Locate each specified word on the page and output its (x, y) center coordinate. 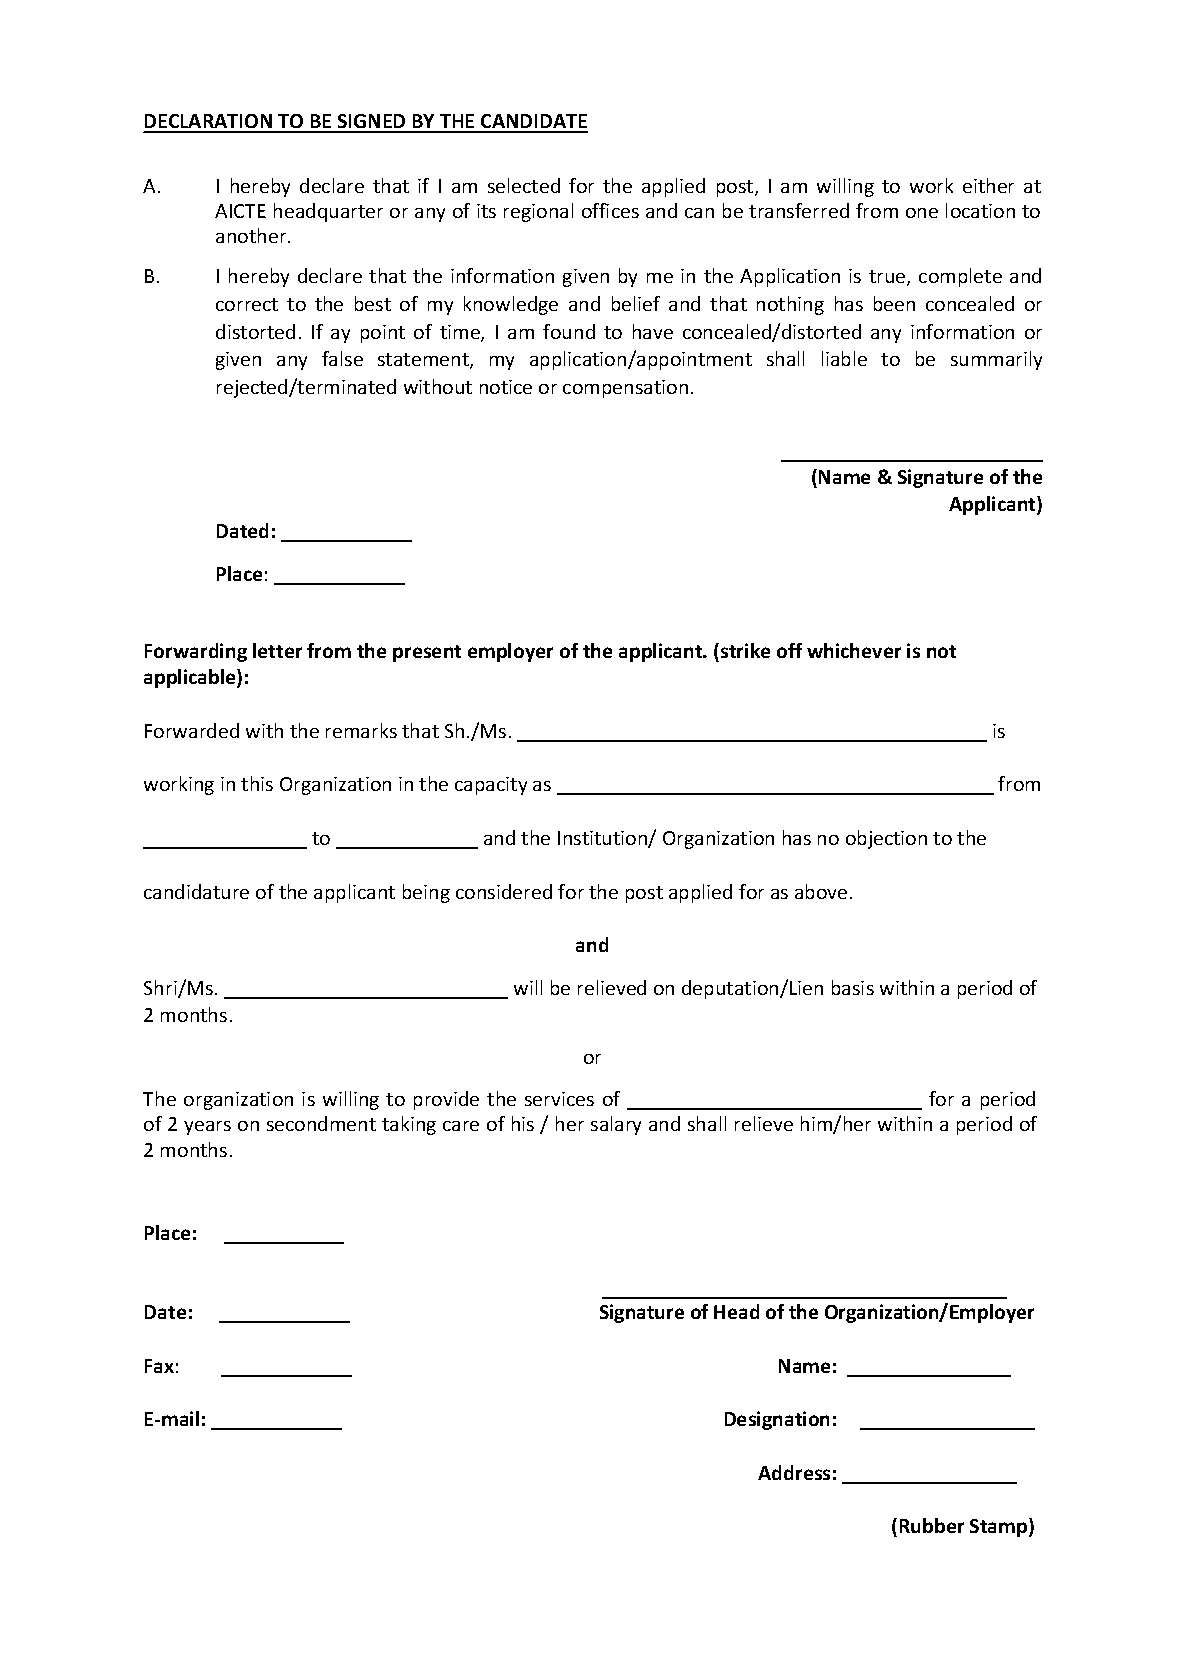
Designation (777, 1420)
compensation (625, 389)
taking (409, 1125)
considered (504, 891)
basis (853, 987)
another (252, 235)
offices (610, 210)
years (207, 1128)
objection (886, 839)
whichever (854, 650)
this (257, 783)
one (922, 213)
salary (616, 1125)
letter (277, 650)
